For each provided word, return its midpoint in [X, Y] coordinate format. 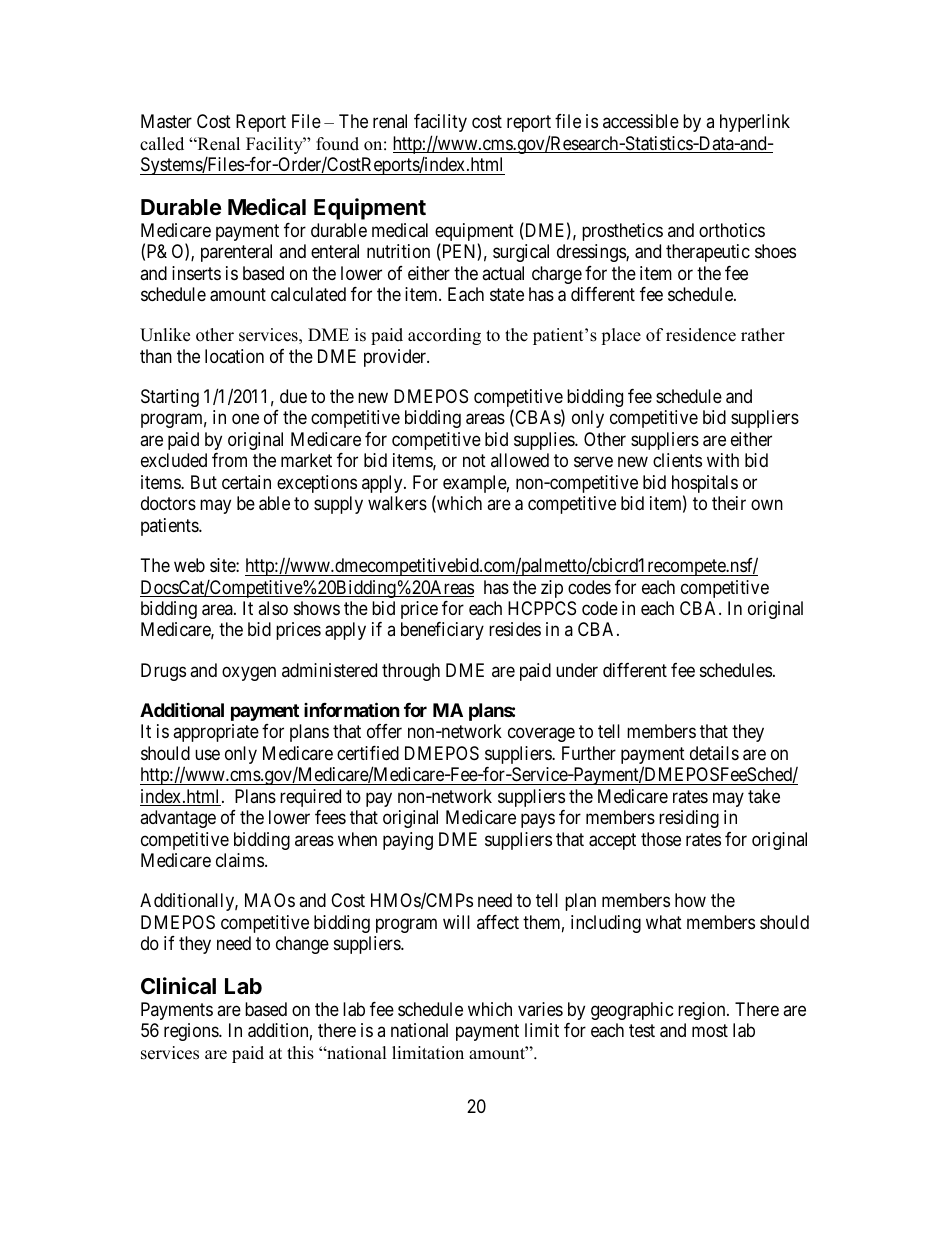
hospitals [705, 485]
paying [408, 841]
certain [246, 482]
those [661, 839]
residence [701, 335]
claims [240, 860]
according [444, 336]
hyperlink [755, 123]
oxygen [249, 673]
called [162, 144]
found [337, 144]
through [411, 672]
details [714, 753]
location [234, 356]
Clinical [178, 986]
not [474, 461]
